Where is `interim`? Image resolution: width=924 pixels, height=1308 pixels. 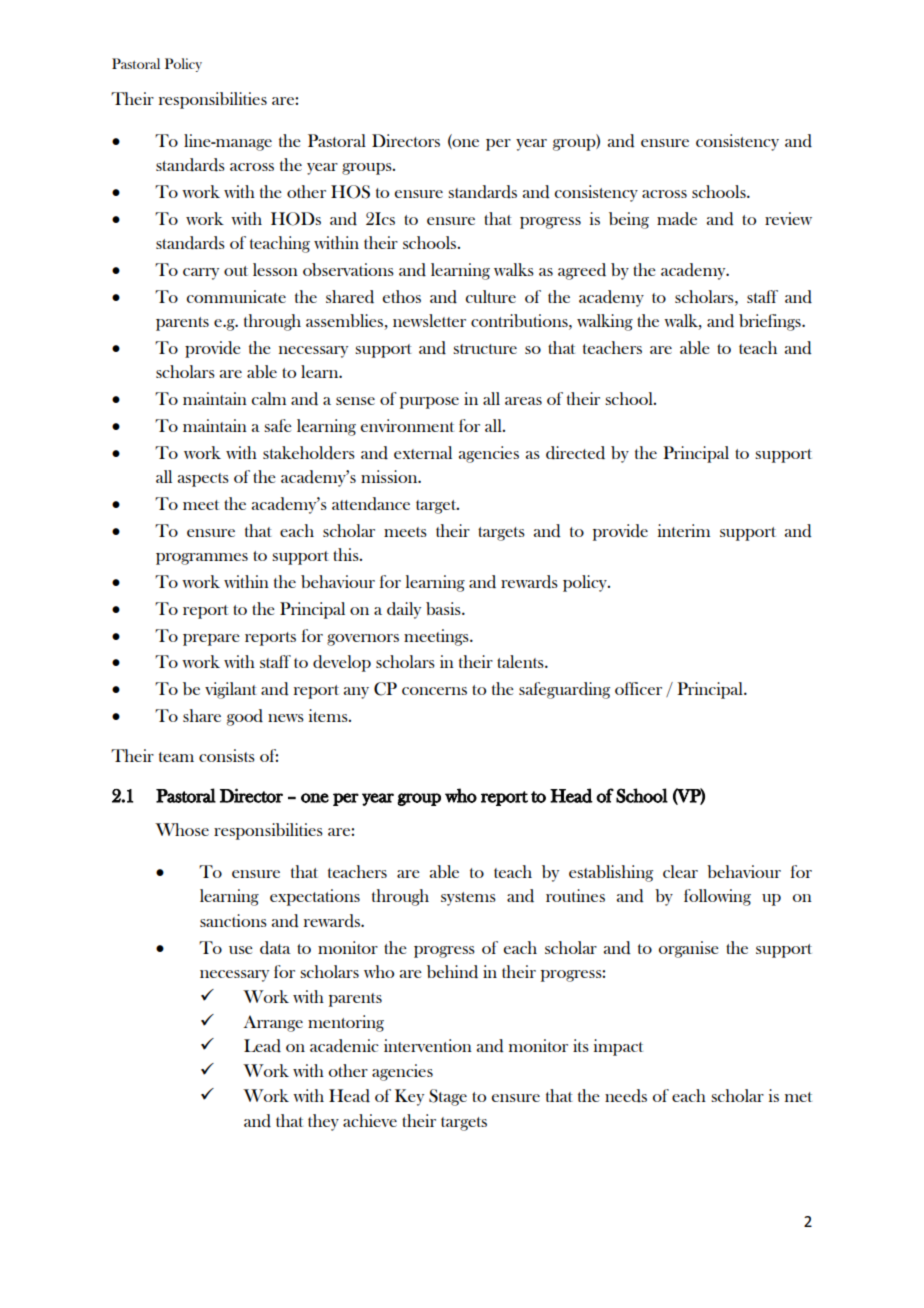 interim is located at coordinates (684, 530).
